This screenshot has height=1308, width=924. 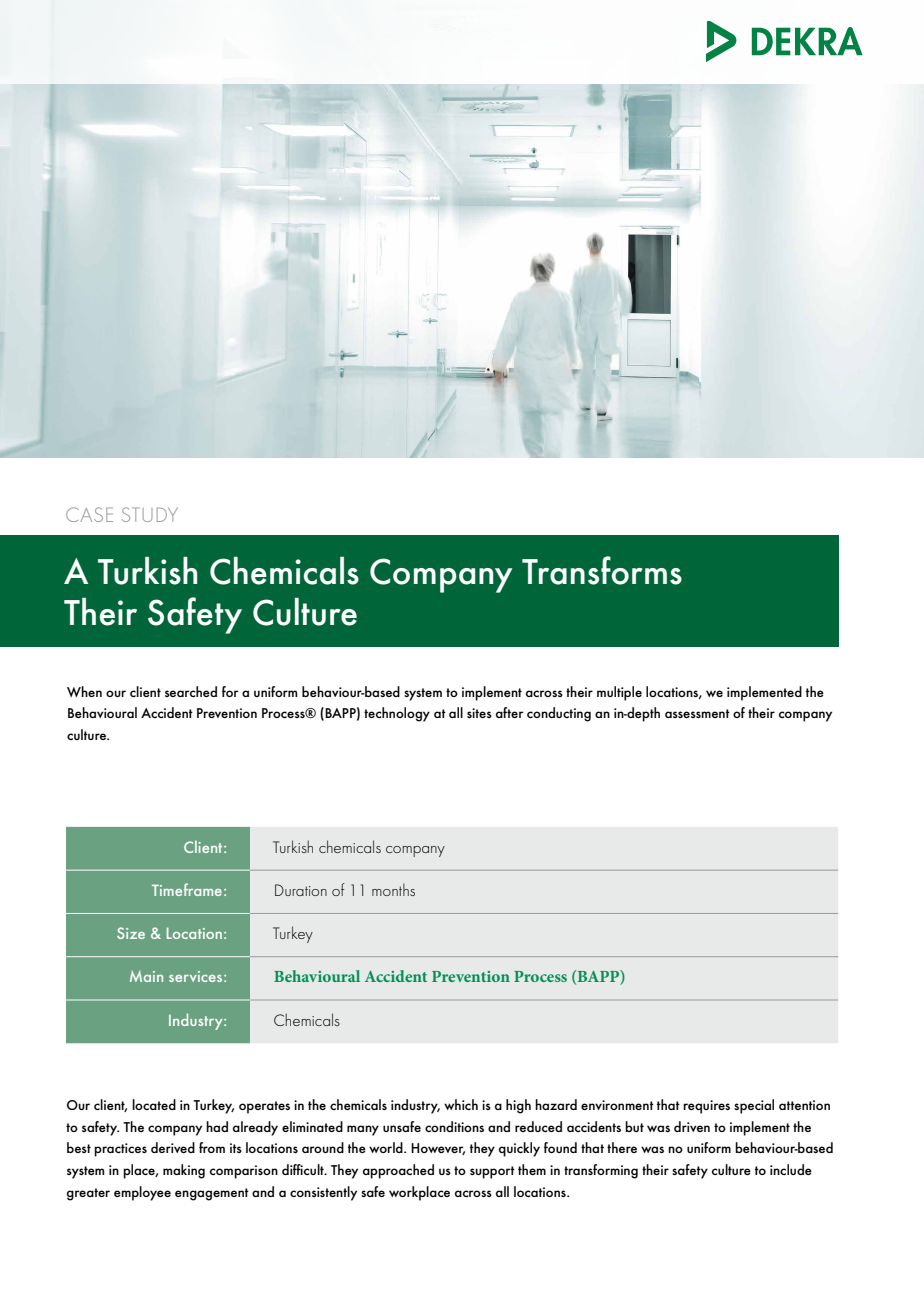 What do you see at coordinates (393, 889) in the screenshot?
I see `months` at bounding box center [393, 889].
